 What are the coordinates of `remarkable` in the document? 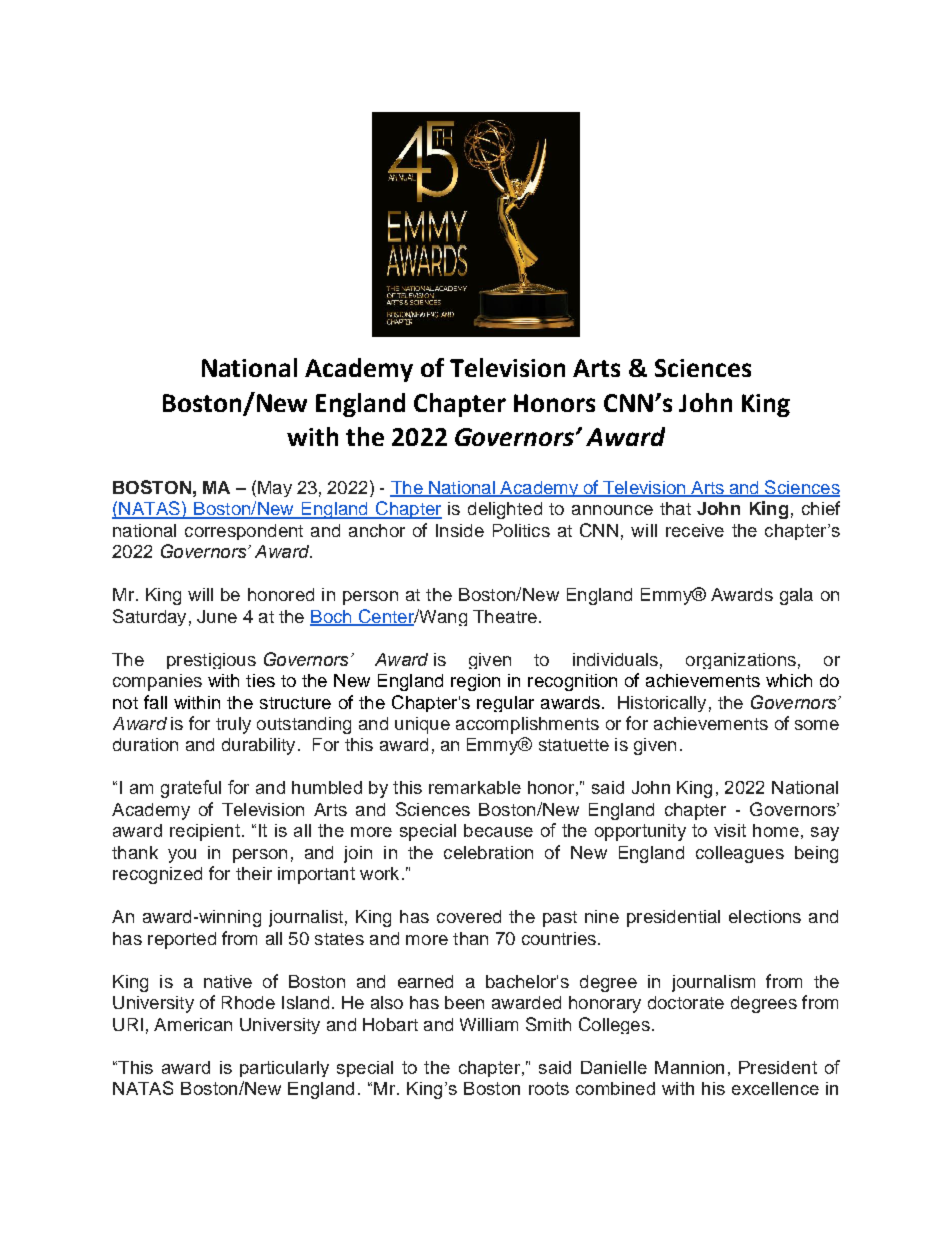 It's located at (475, 787).
